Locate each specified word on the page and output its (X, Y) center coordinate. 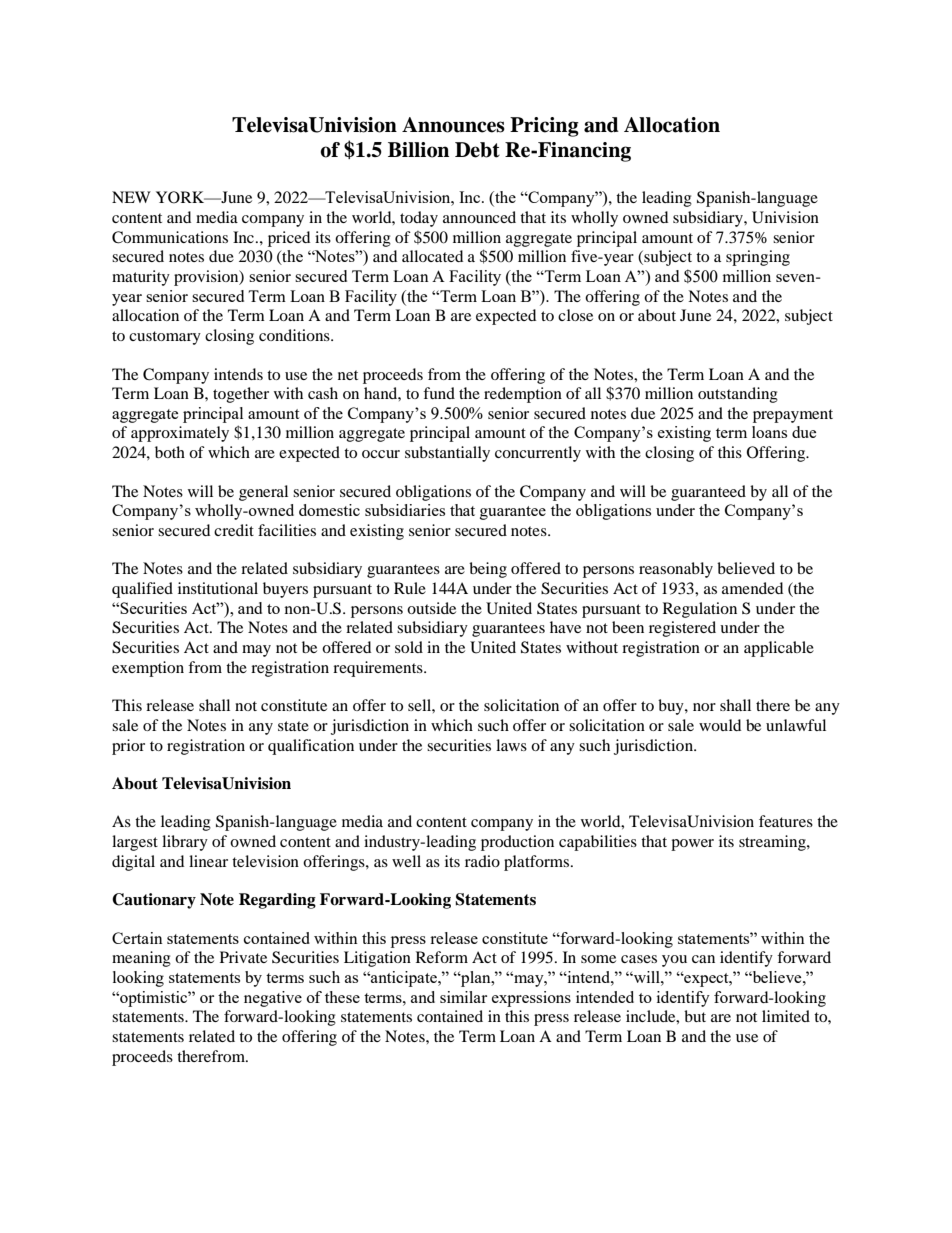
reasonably (676, 570)
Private (243, 957)
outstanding (738, 395)
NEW (131, 197)
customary (165, 338)
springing (758, 258)
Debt (477, 150)
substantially (447, 454)
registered (682, 629)
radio (482, 861)
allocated (432, 256)
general (263, 493)
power (692, 845)
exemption (148, 669)
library (185, 843)
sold (409, 647)
